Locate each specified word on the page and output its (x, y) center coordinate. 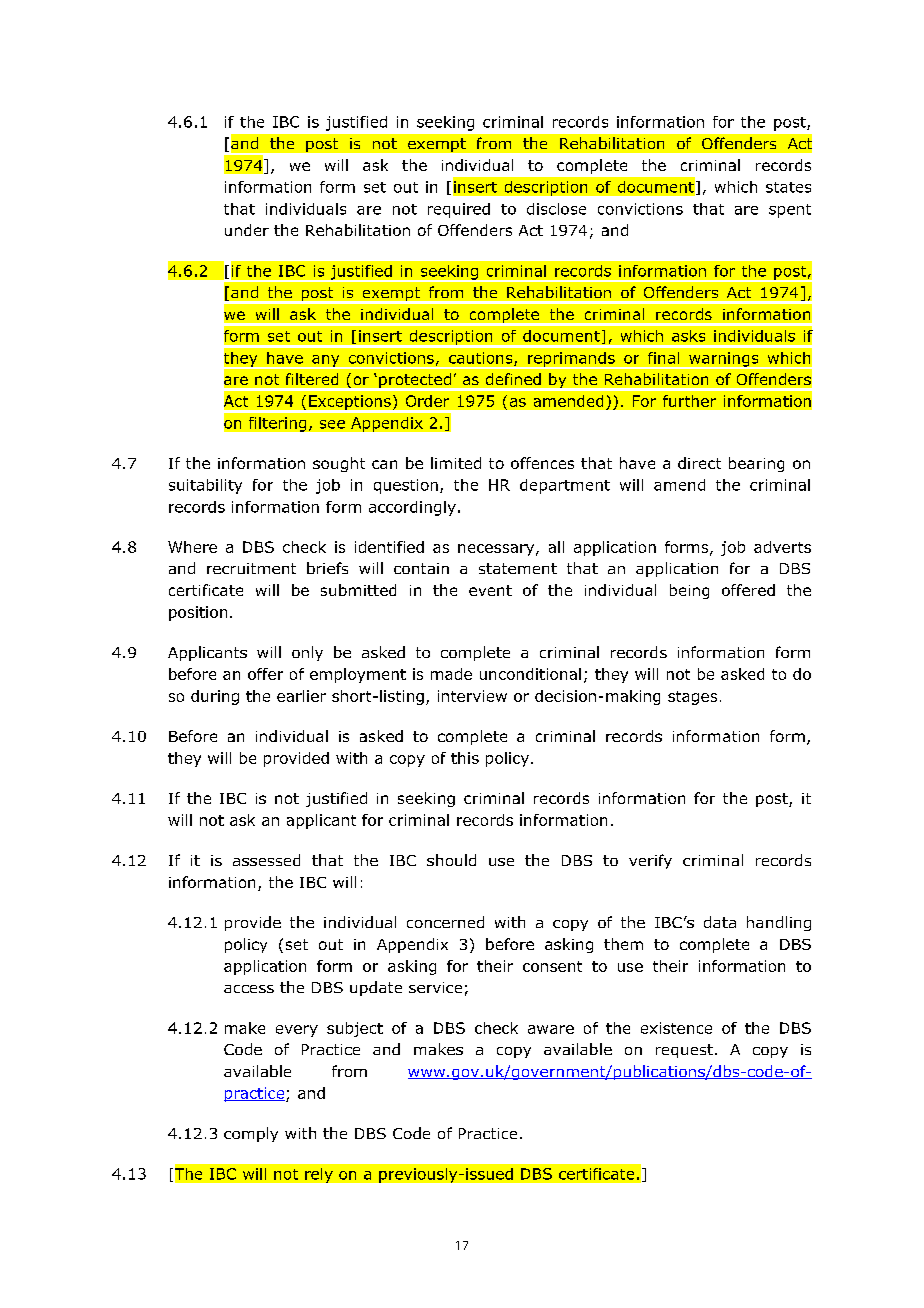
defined (513, 379)
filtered (312, 379)
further (689, 401)
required (459, 210)
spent (790, 211)
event (490, 590)
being (689, 591)
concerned (445, 922)
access (249, 989)
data (720, 922)
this (465, 758)
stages (692, 698)
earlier (301, 696)
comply (251, 1134)
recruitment (251, 568)
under (247, 230)
